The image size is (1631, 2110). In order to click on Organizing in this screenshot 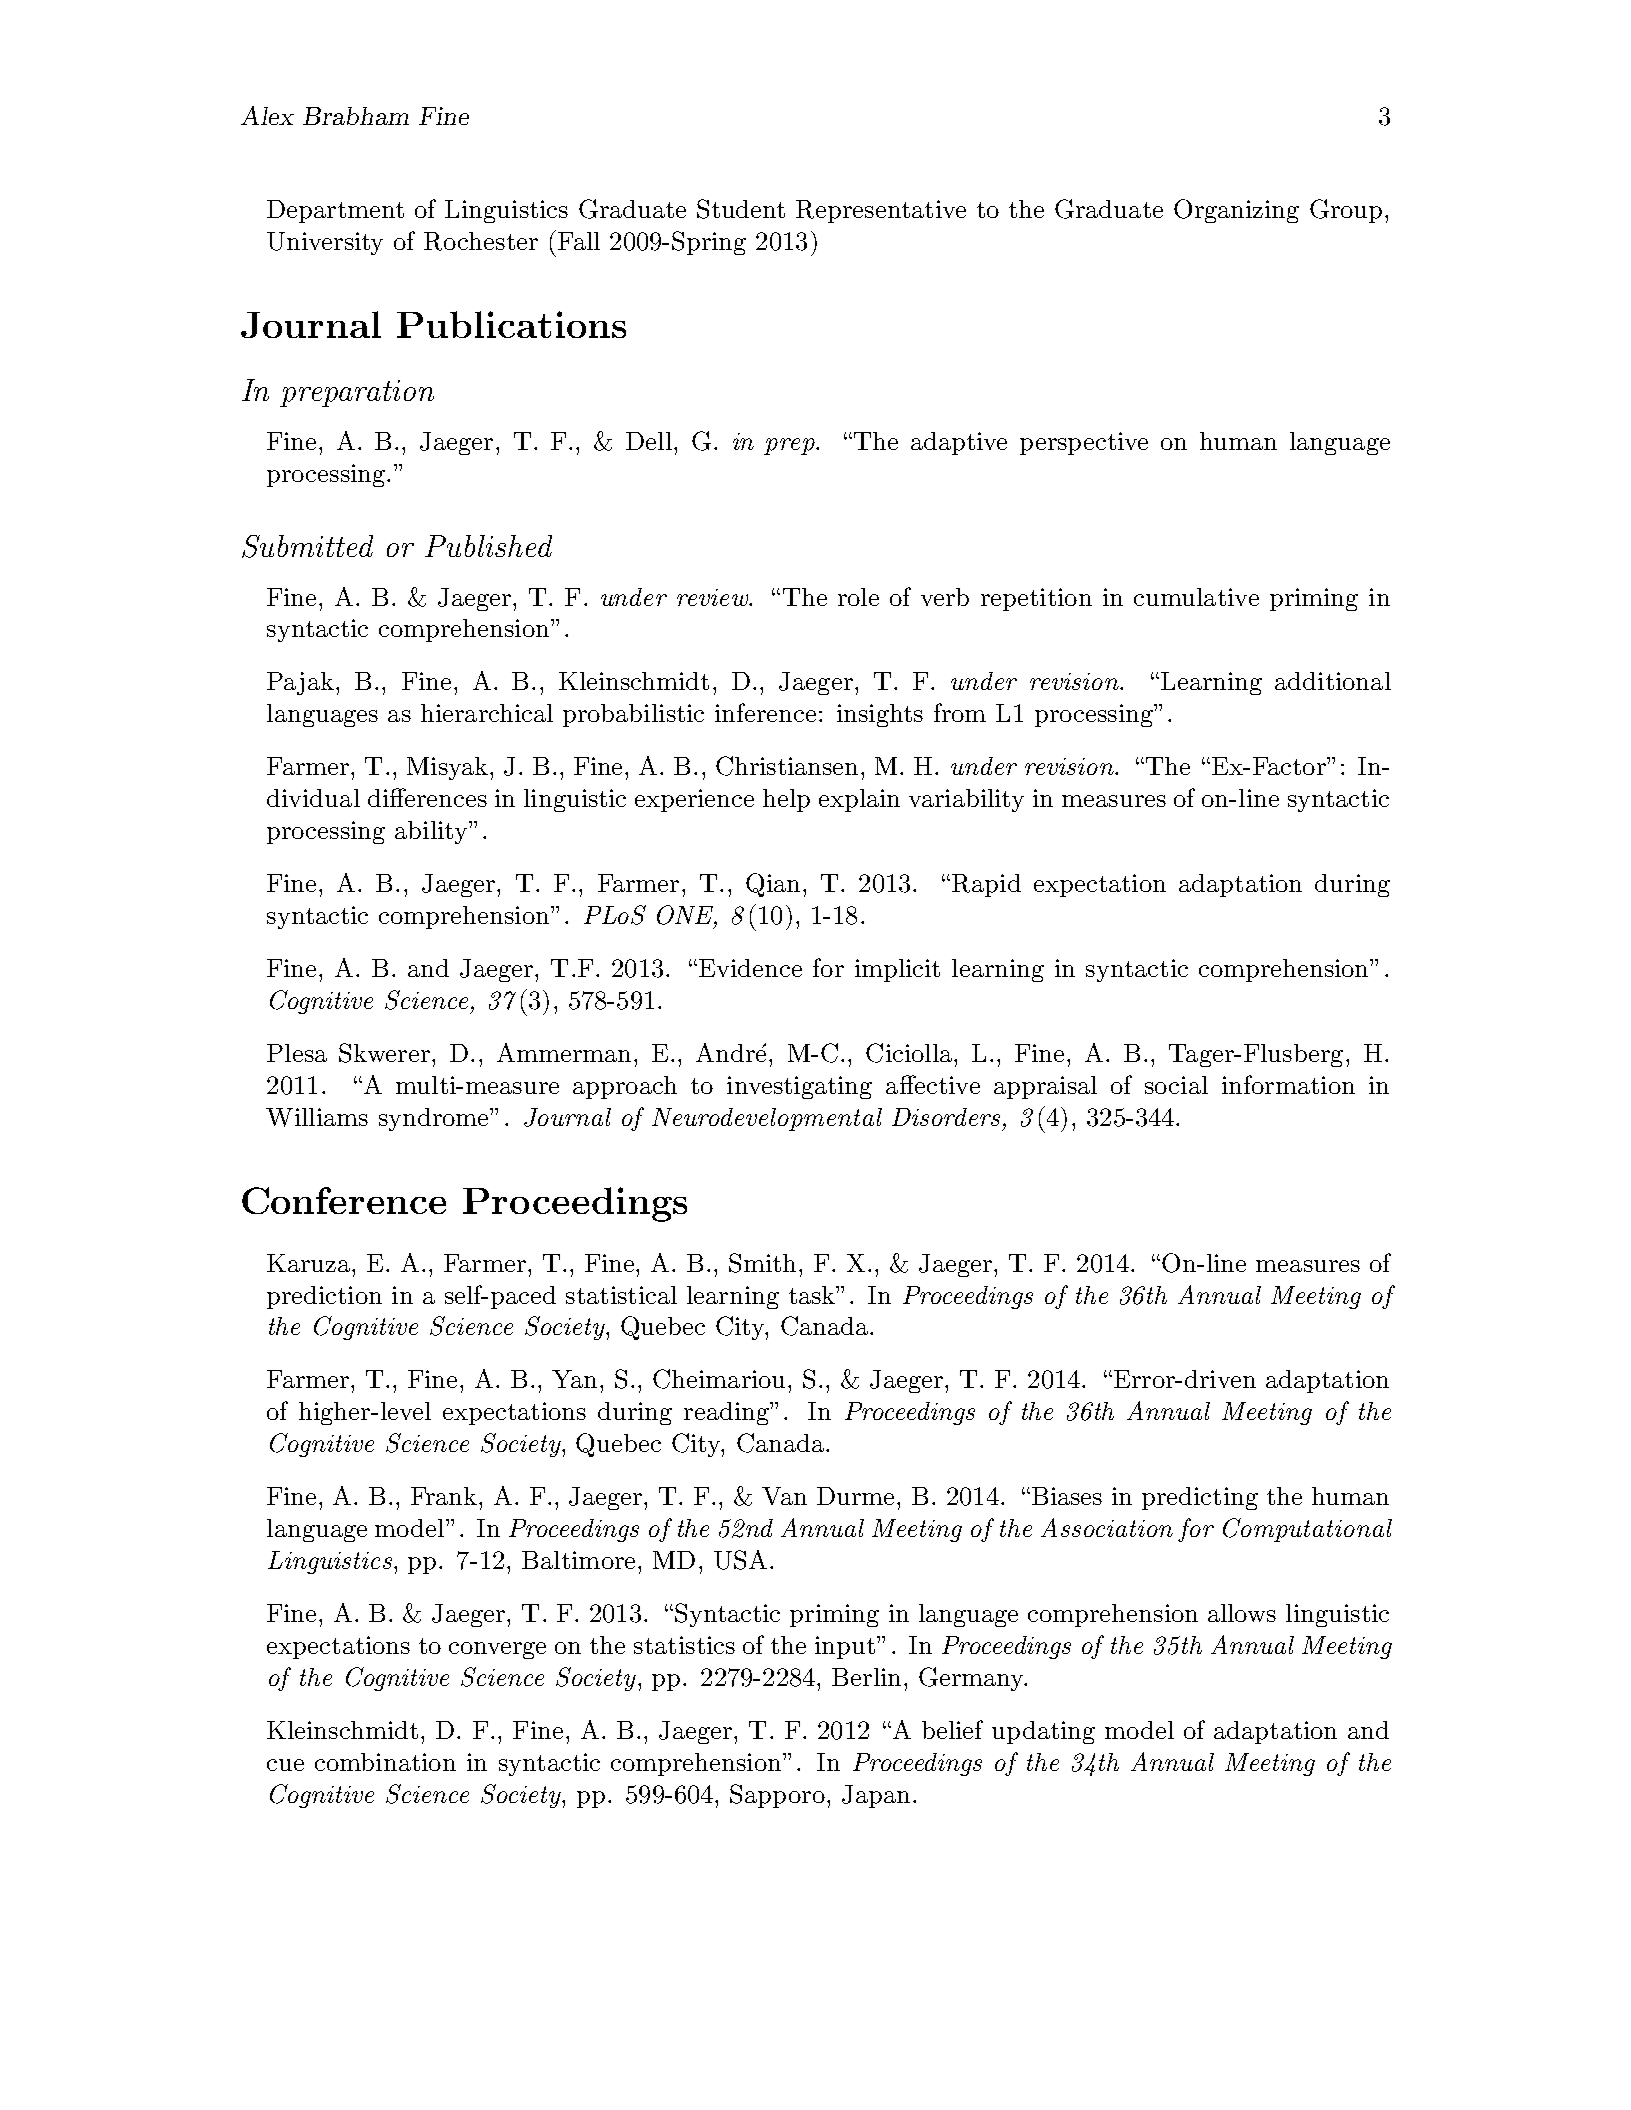, I will do `click(1236, 211)`.
